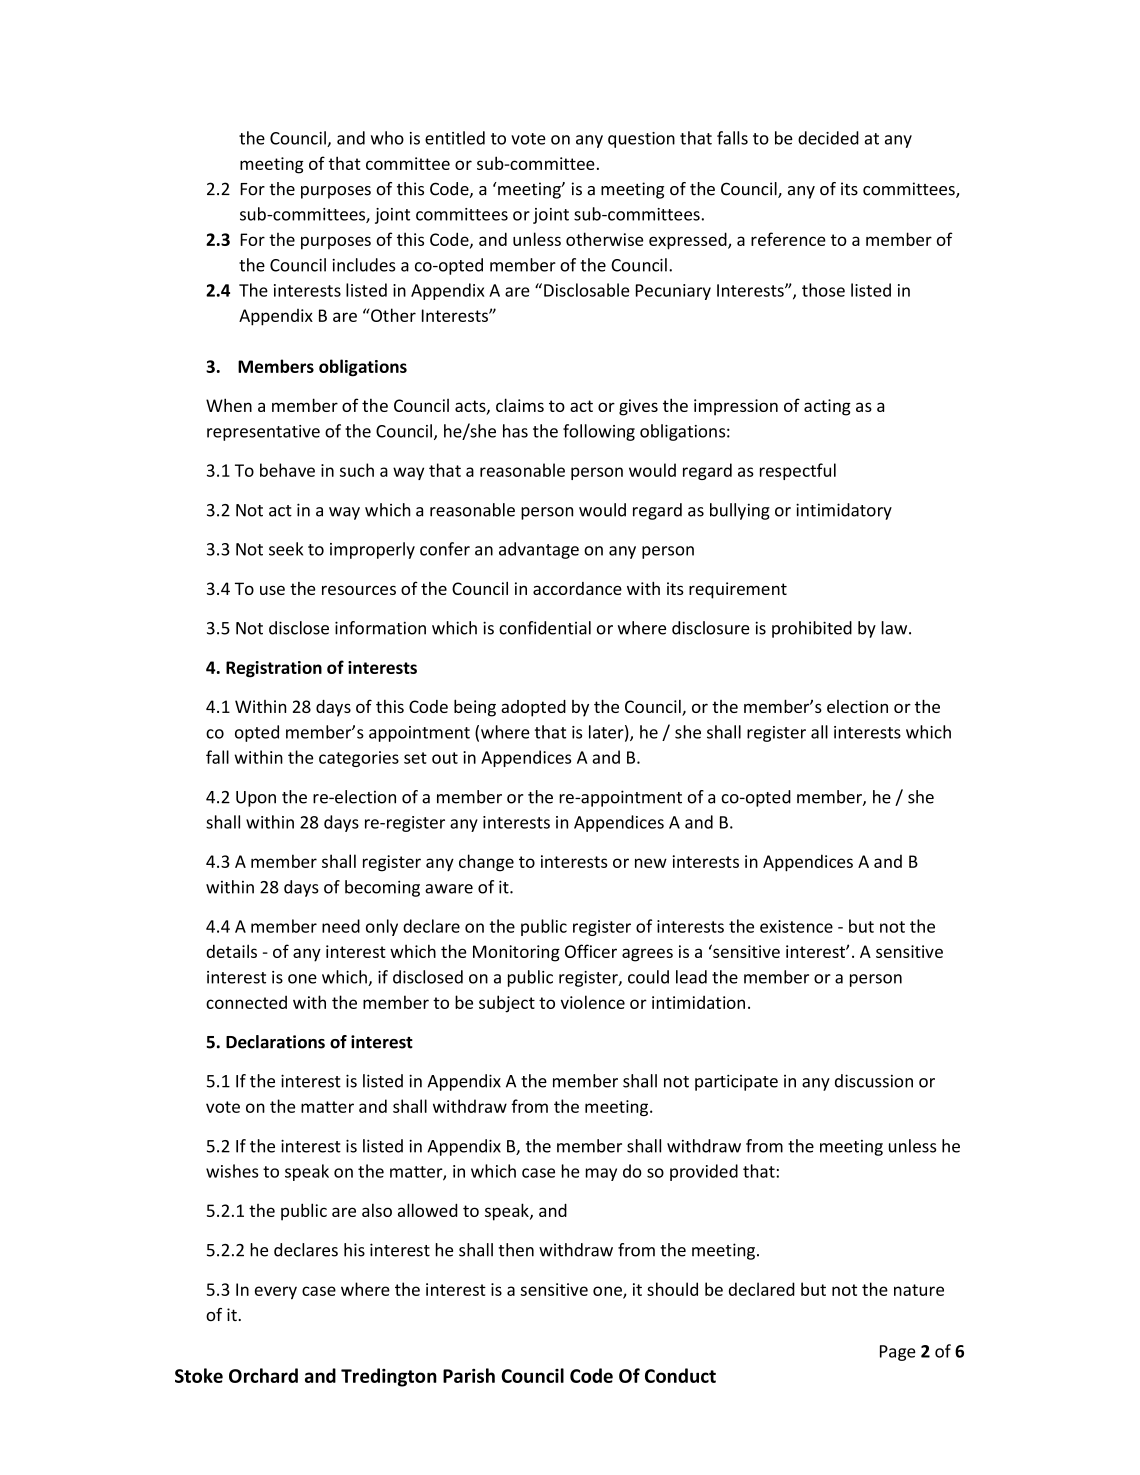  What do you see at coordinates (256, 799) in the image?
I see `Upon` at bounding box center [256, 799].
